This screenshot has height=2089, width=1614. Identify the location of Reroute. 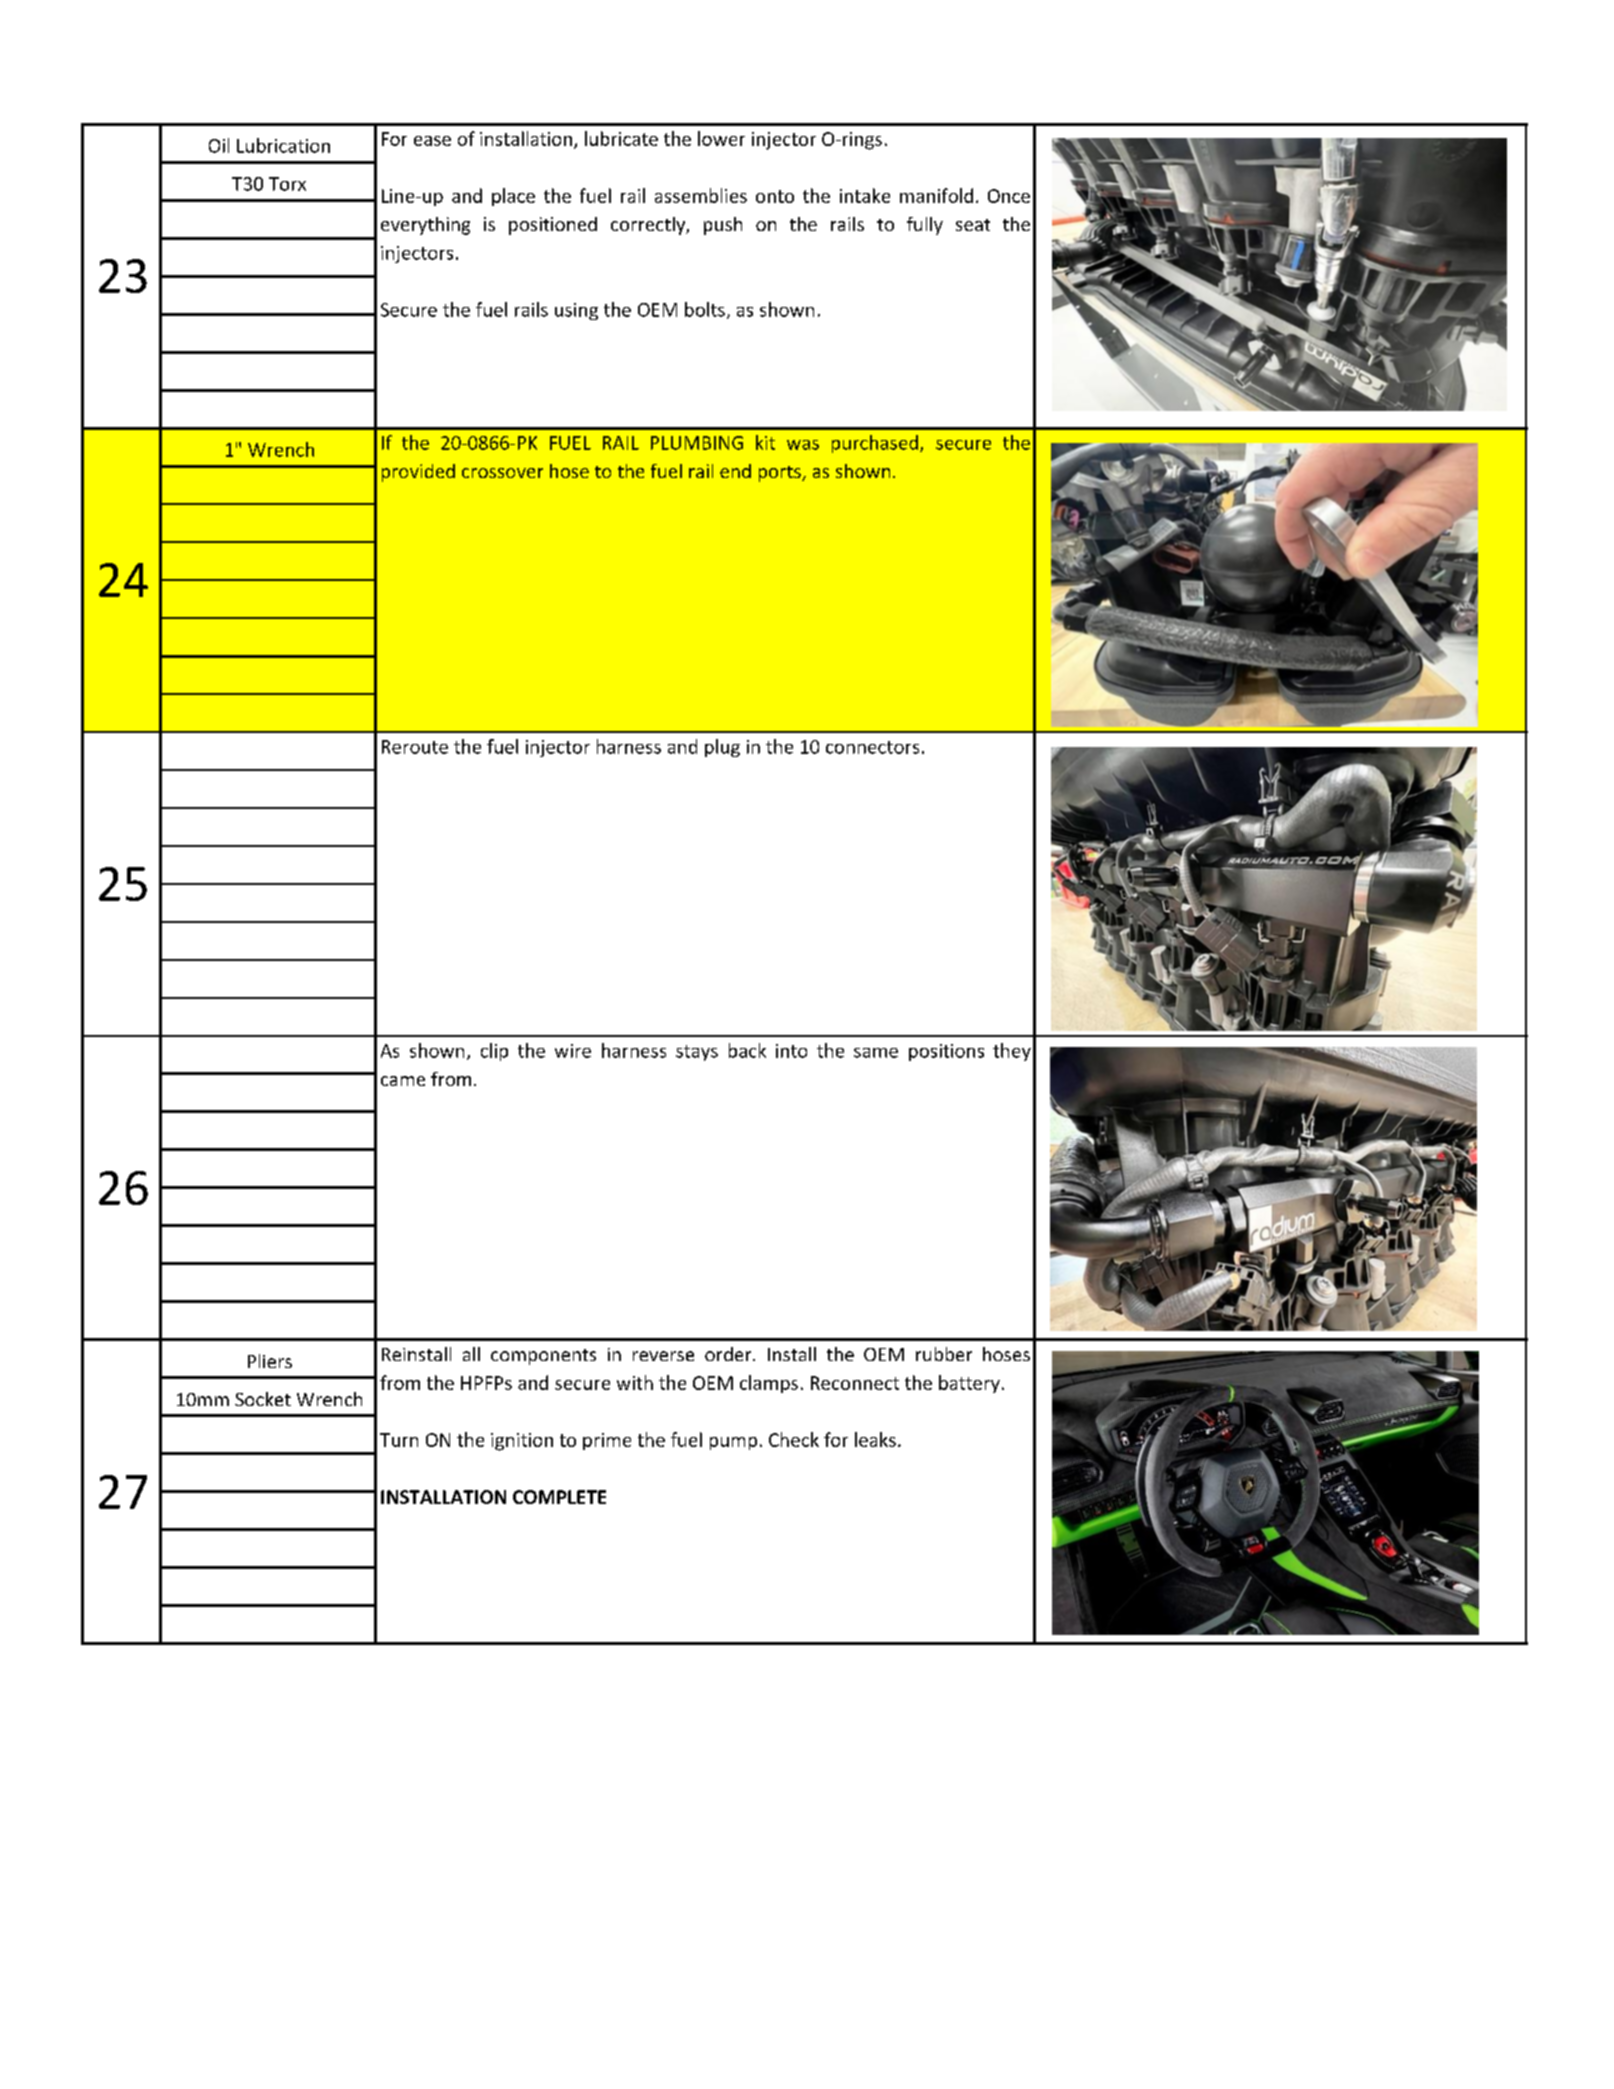
(415, 747).
